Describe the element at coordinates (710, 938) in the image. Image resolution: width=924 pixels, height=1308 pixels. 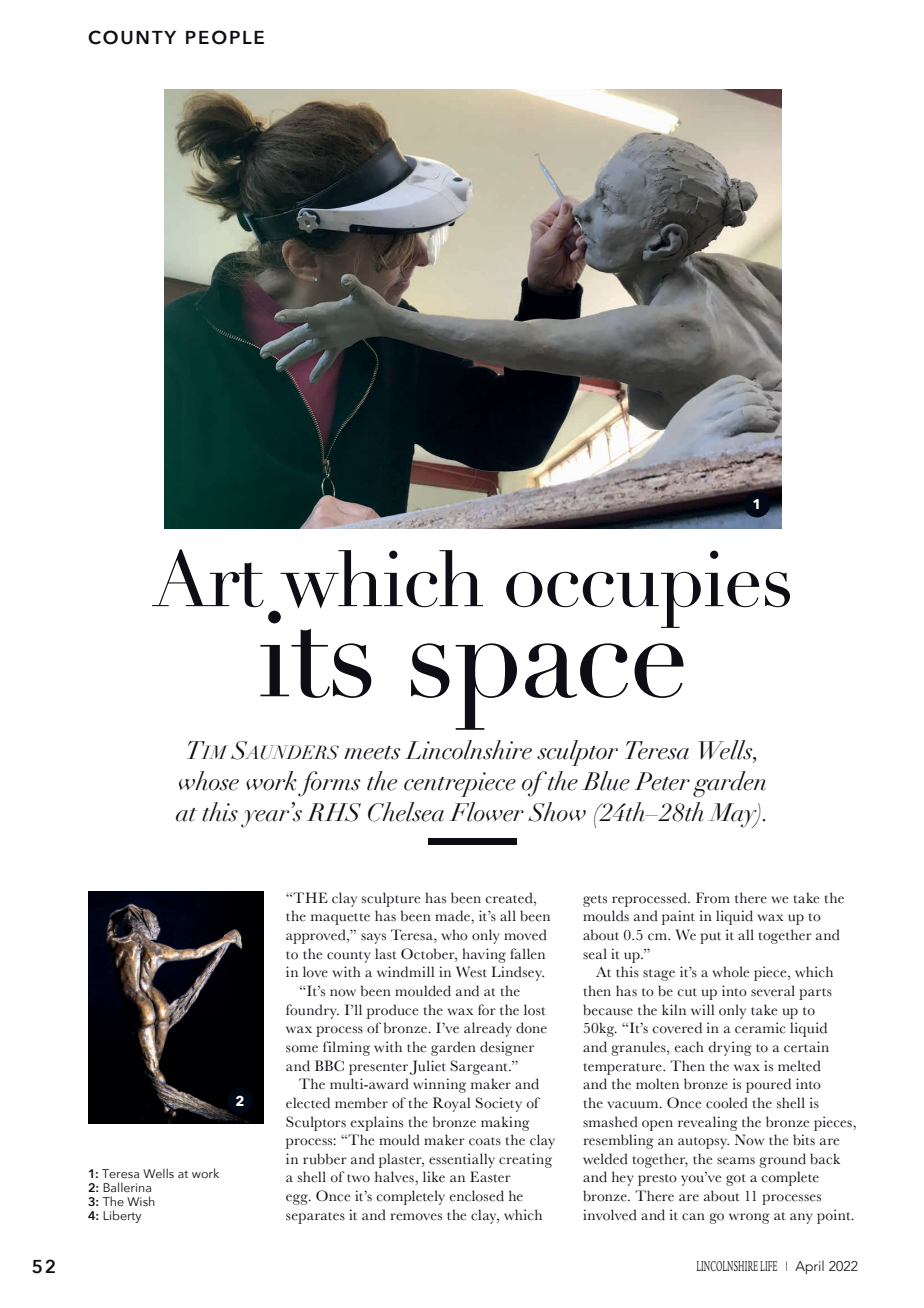
I see `put` at that location.
